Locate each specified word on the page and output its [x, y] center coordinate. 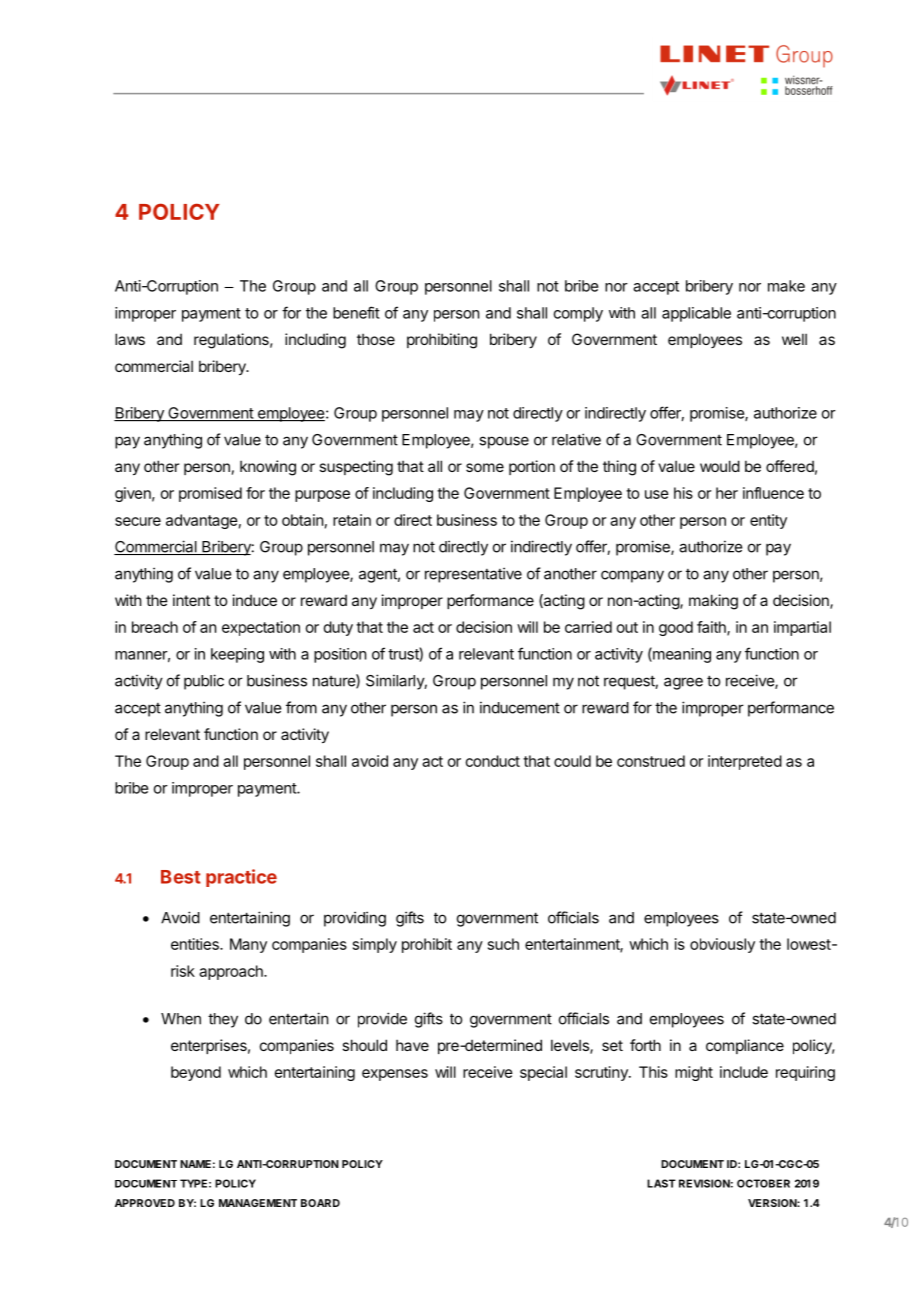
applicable [696, 314]
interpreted [745, 762]
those [376, 339]
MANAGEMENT [258, 1203]
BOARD [320, 1203]
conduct [493, 761]
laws [130, 339]
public [204, 682]
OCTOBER [763, 1183]
